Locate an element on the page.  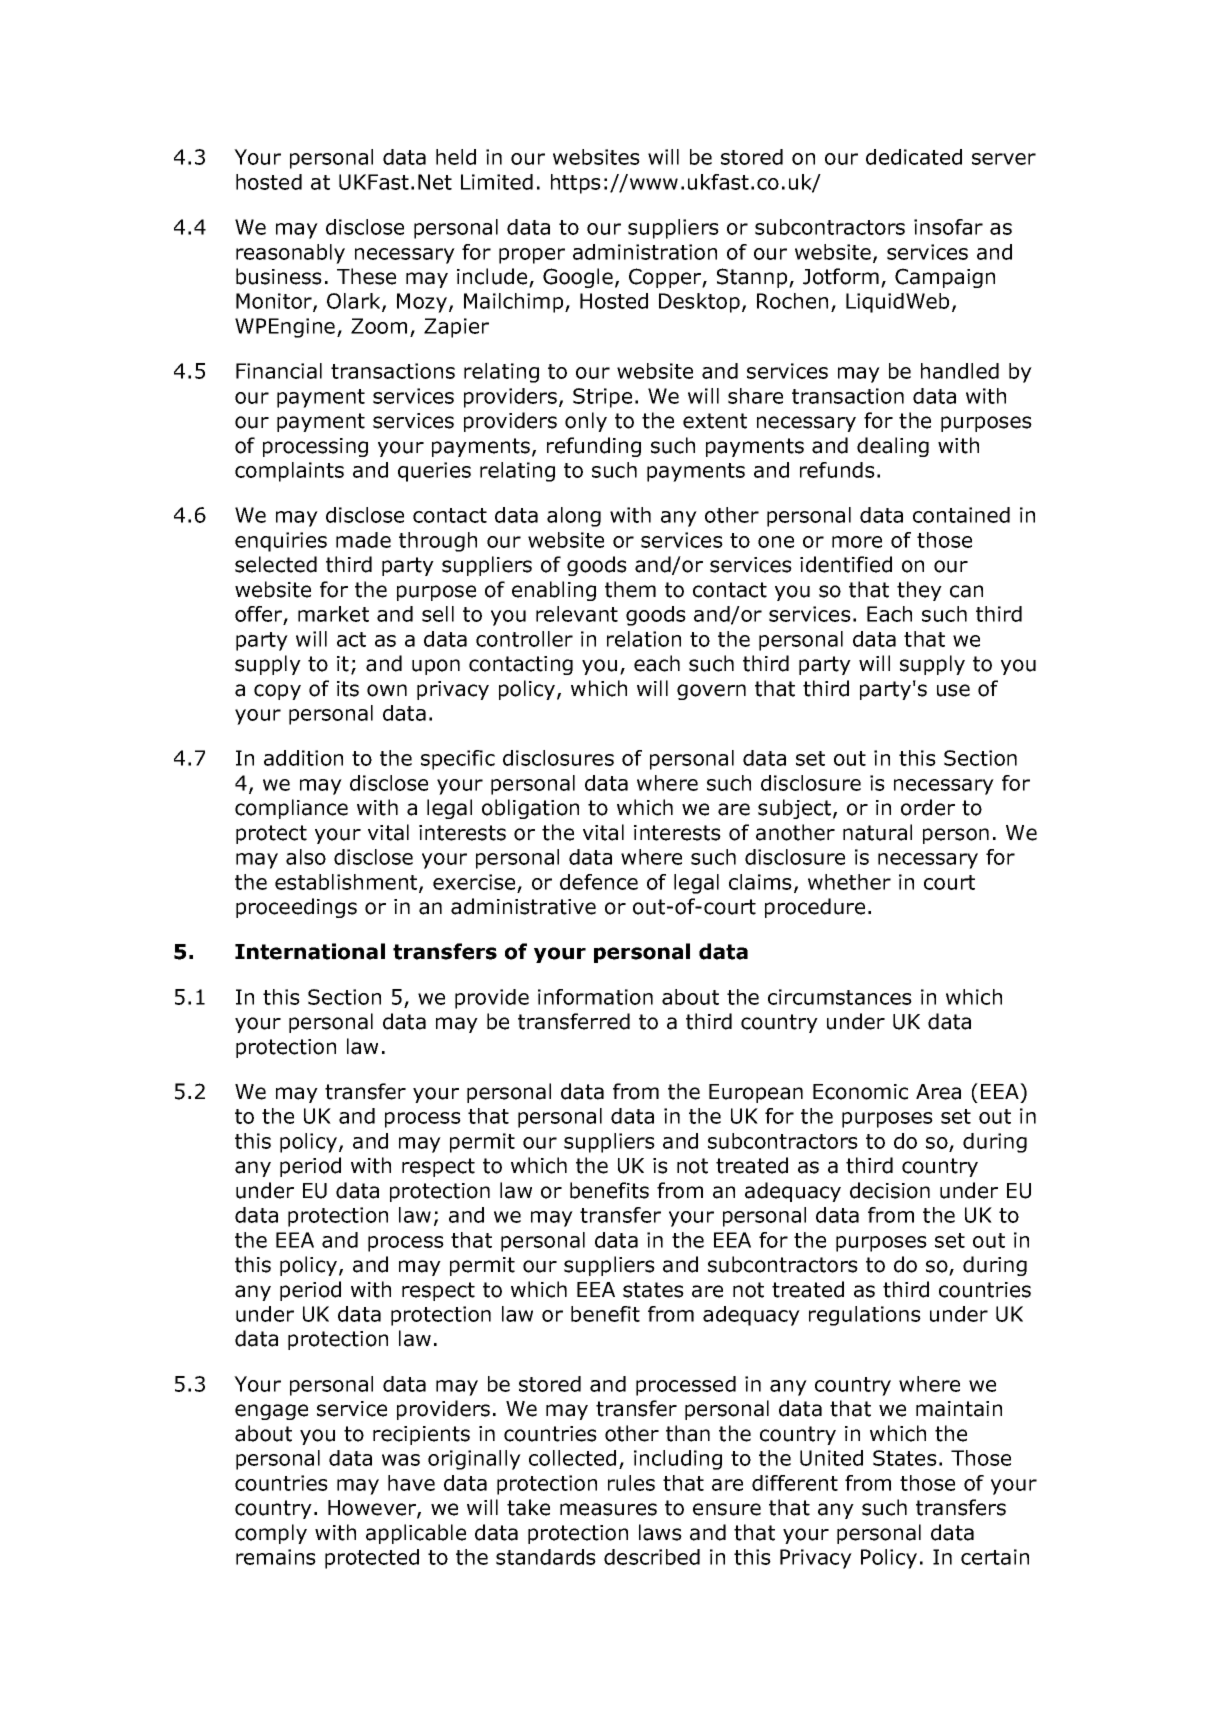
reasonably is located at coordinates (290, 254).
